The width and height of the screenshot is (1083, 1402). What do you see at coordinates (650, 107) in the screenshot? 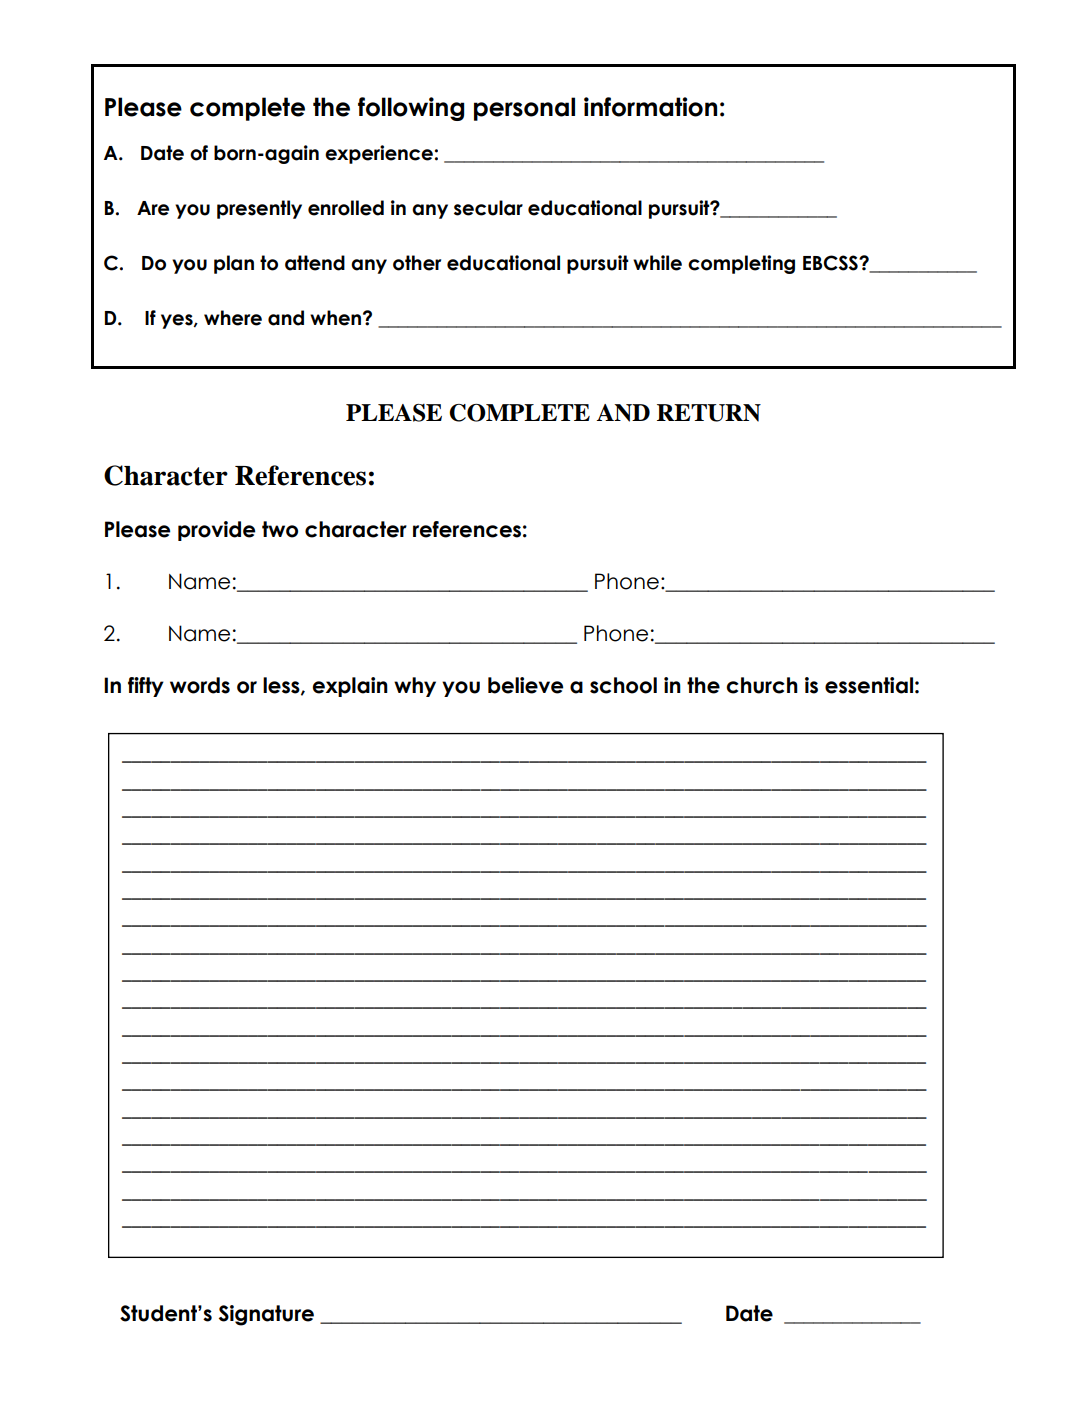
I see `information` at bounding box center [650, 107].
